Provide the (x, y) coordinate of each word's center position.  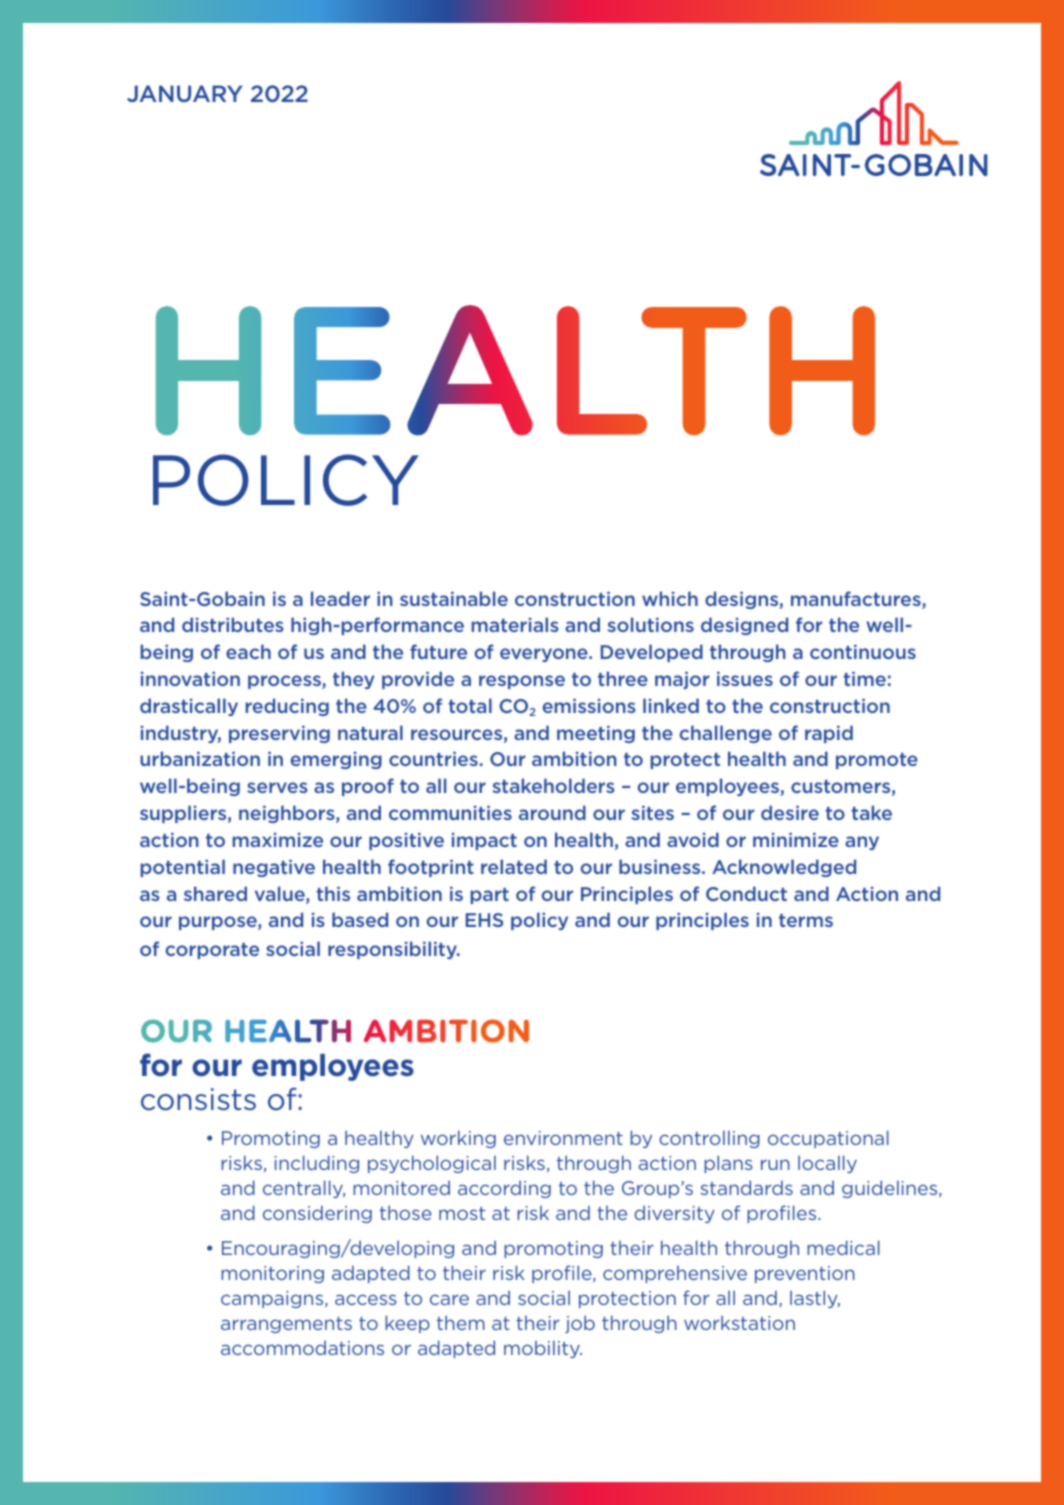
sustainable (454, 598)
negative (274, 868)
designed (744, 626)
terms (806, 920)
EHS (484, 920)
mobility (543, 1349)
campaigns (273, 1299)
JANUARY (184, 93)
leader (340, 598)
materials (515, 624)
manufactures (857, 600)
